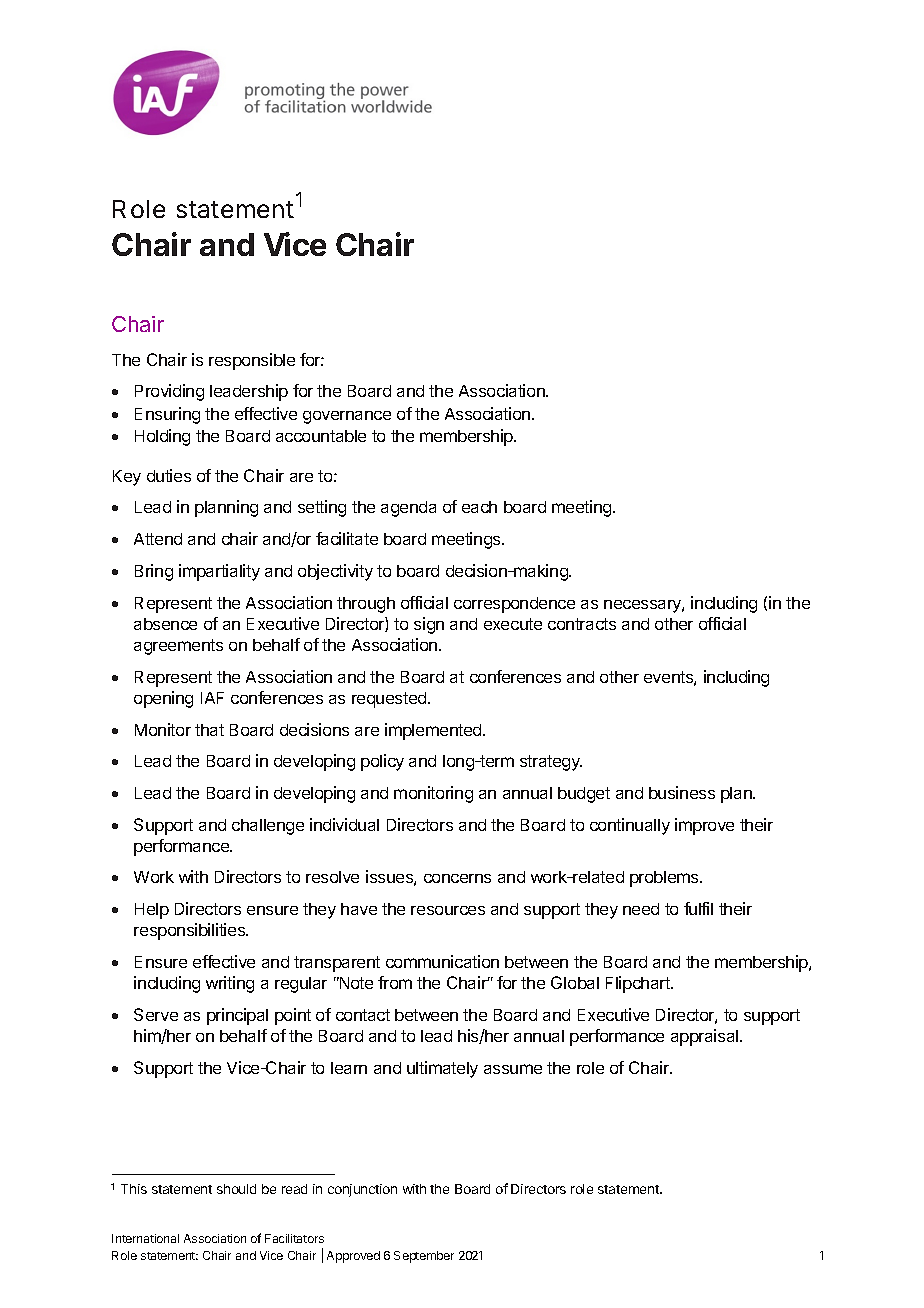 The image size is (924, 1308). Describe the element at coordinates (513, 1069) in the screenshot. I see `assume` at that location.
